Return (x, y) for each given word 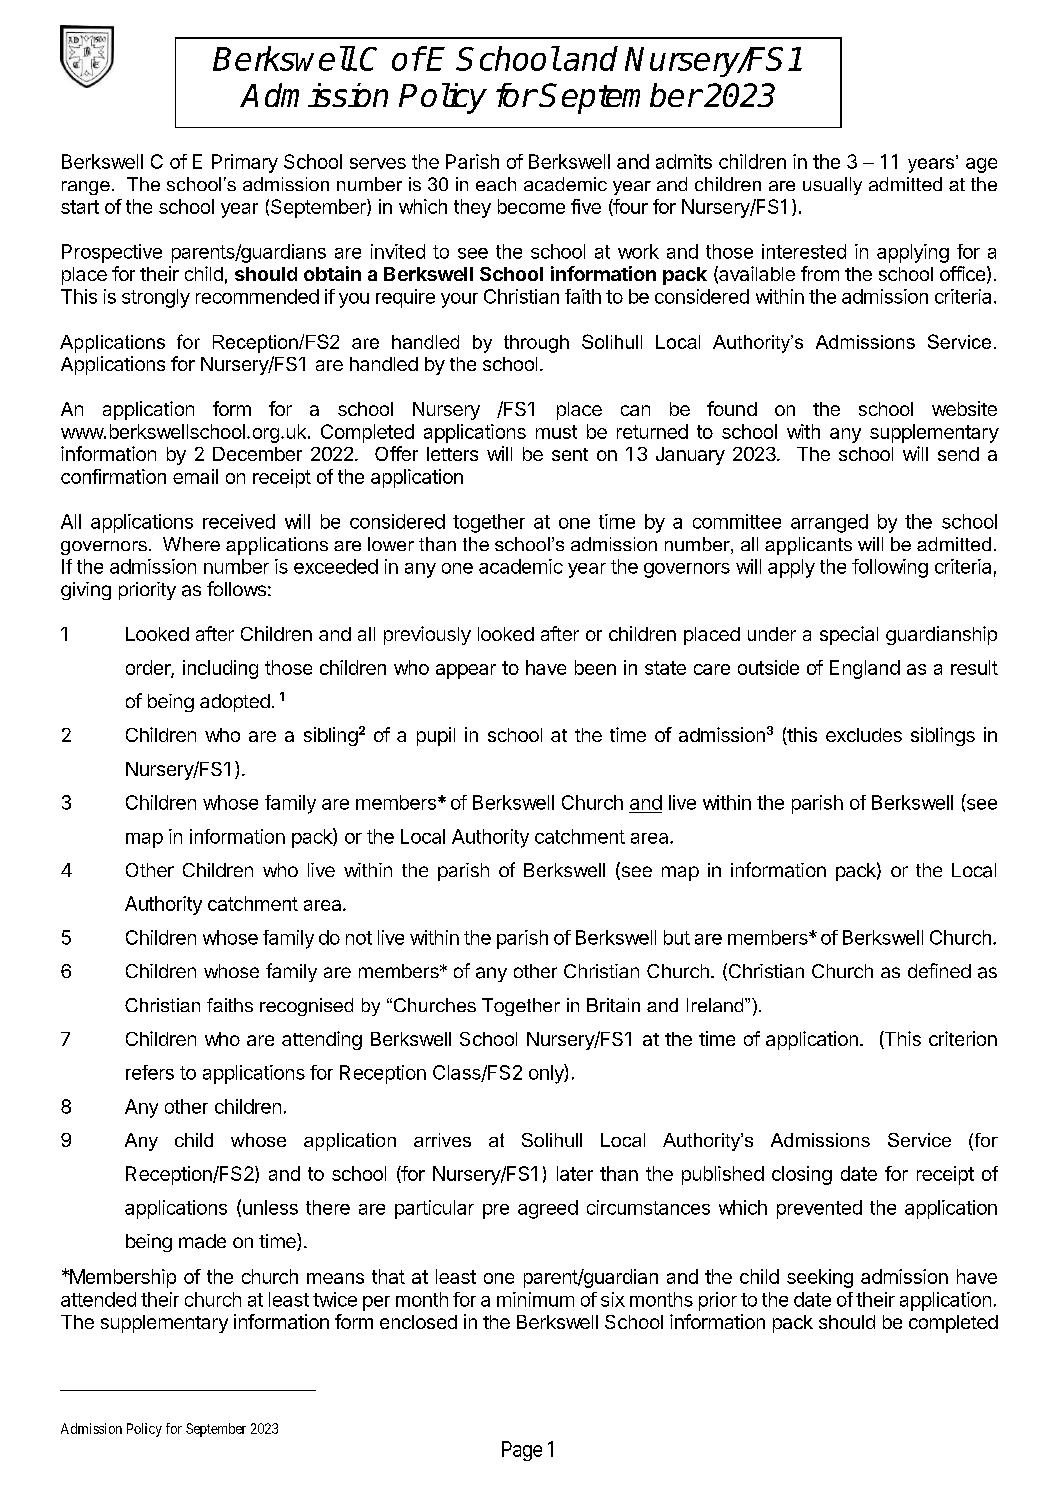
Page (522, 1451)
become (531, 206)
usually (832, 186)
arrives (442, 1140)
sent (570, 454)
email (195, 476)
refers (150, 1072)
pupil (436, 736)
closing (802, 1175)
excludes (864, 735)
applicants (808, 546)
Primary (245, 163)
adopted (235, 703)
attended (98, 1299)
